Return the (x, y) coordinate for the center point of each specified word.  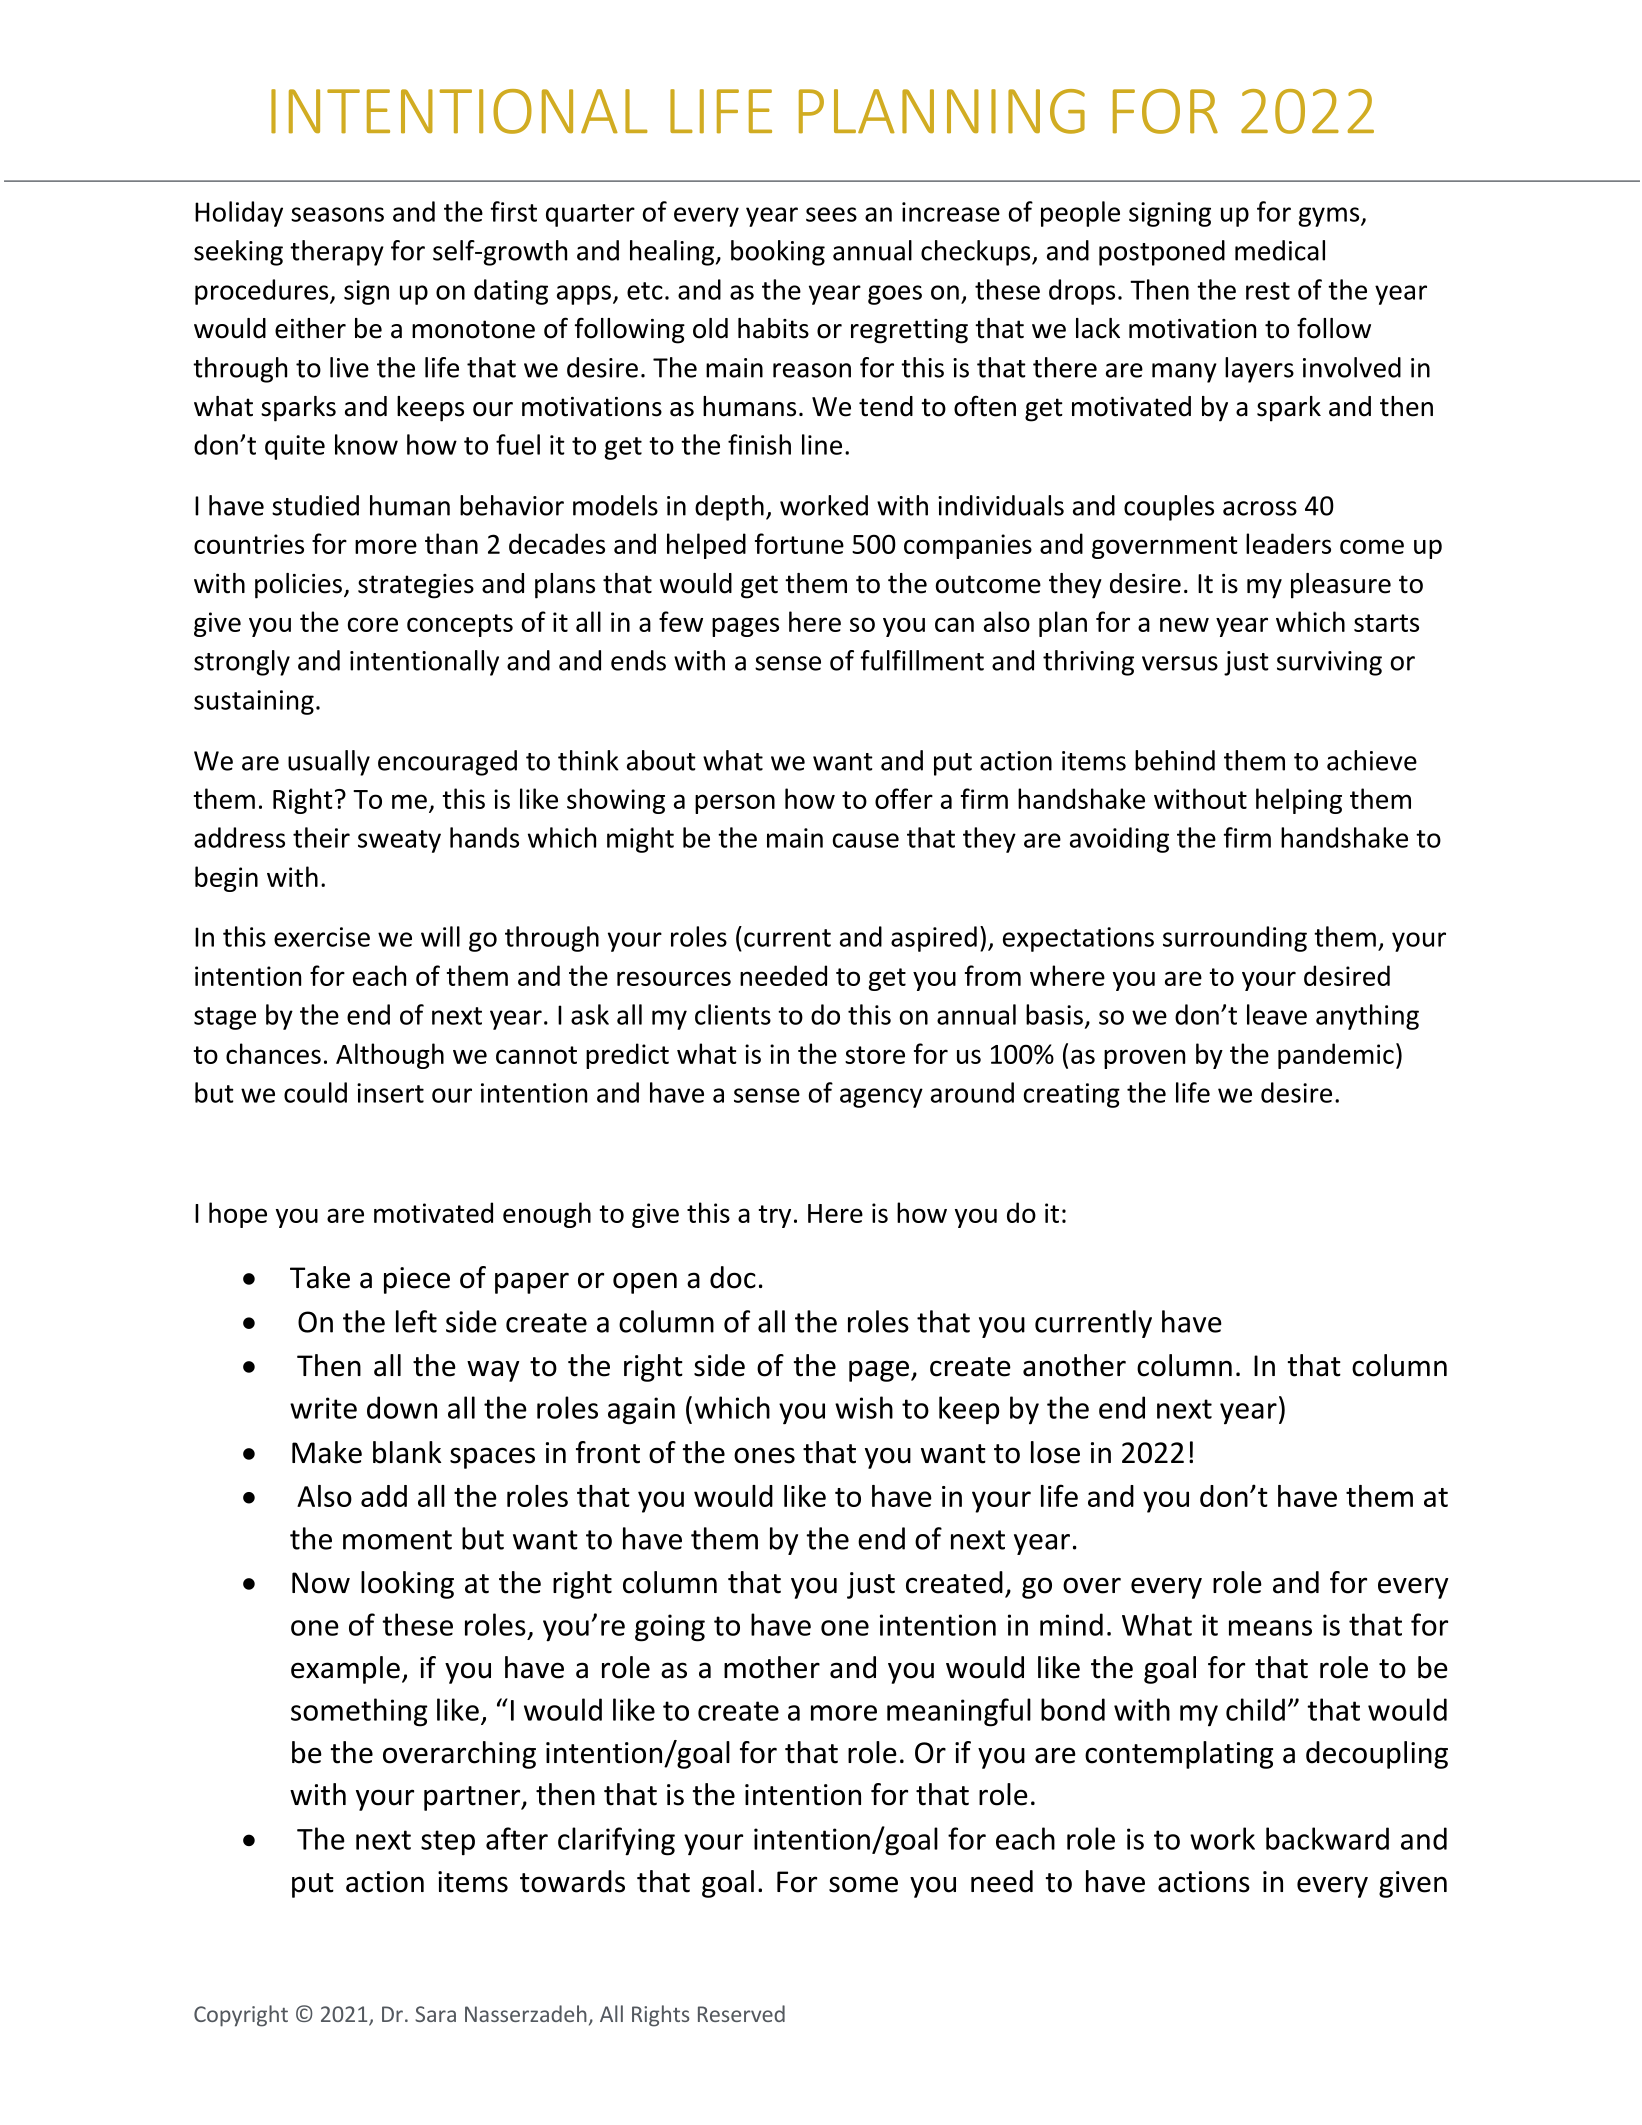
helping (1299, 801)
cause (866, 840)
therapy (337, 253)
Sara (435, 2014)
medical (1280, 250)
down (402, 1407)
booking (778, 253)
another (1074, 1365)
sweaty (399, 841)
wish (864, 1407)
